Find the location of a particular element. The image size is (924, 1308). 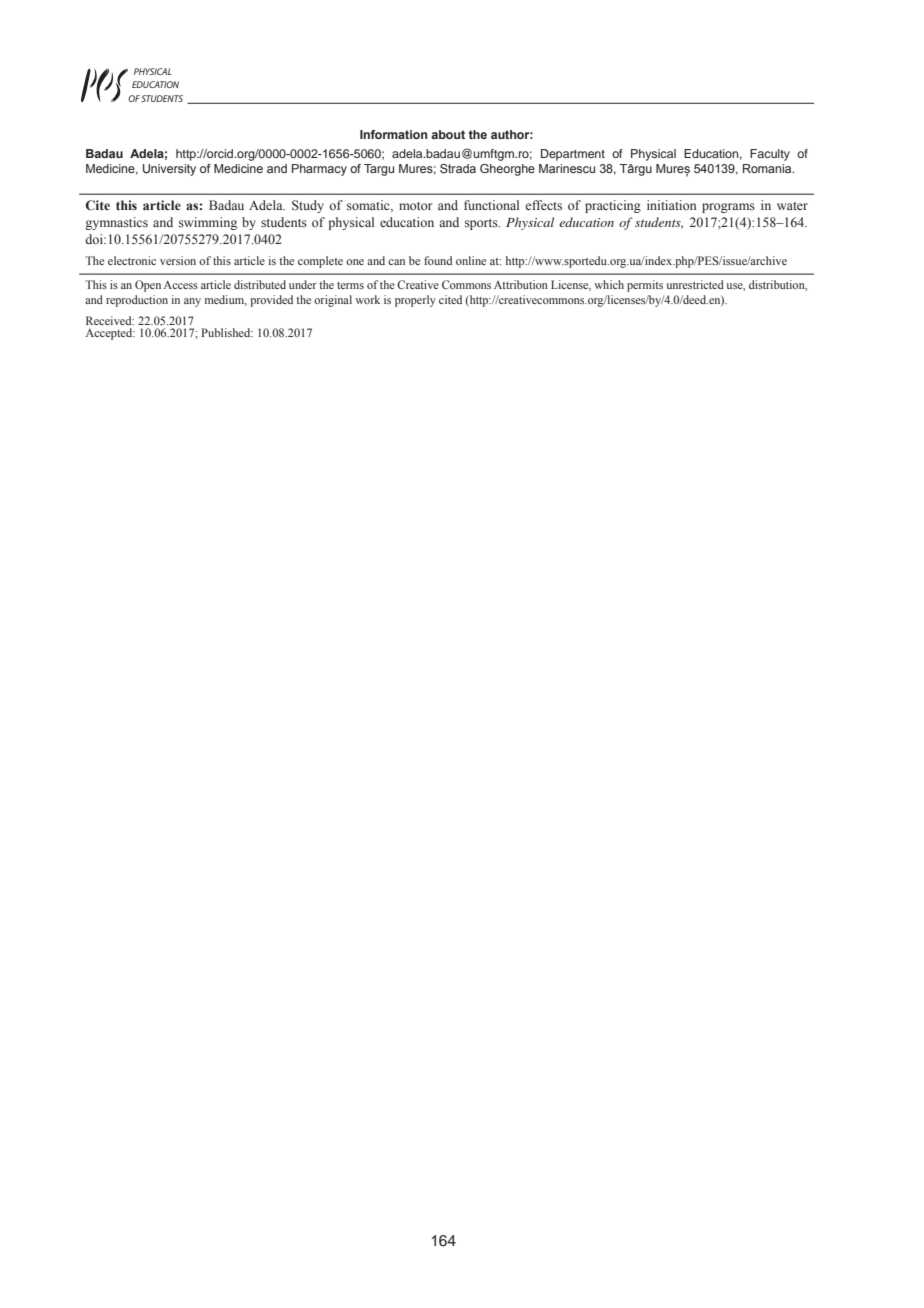

programs is located at coordinates (728, 208).
